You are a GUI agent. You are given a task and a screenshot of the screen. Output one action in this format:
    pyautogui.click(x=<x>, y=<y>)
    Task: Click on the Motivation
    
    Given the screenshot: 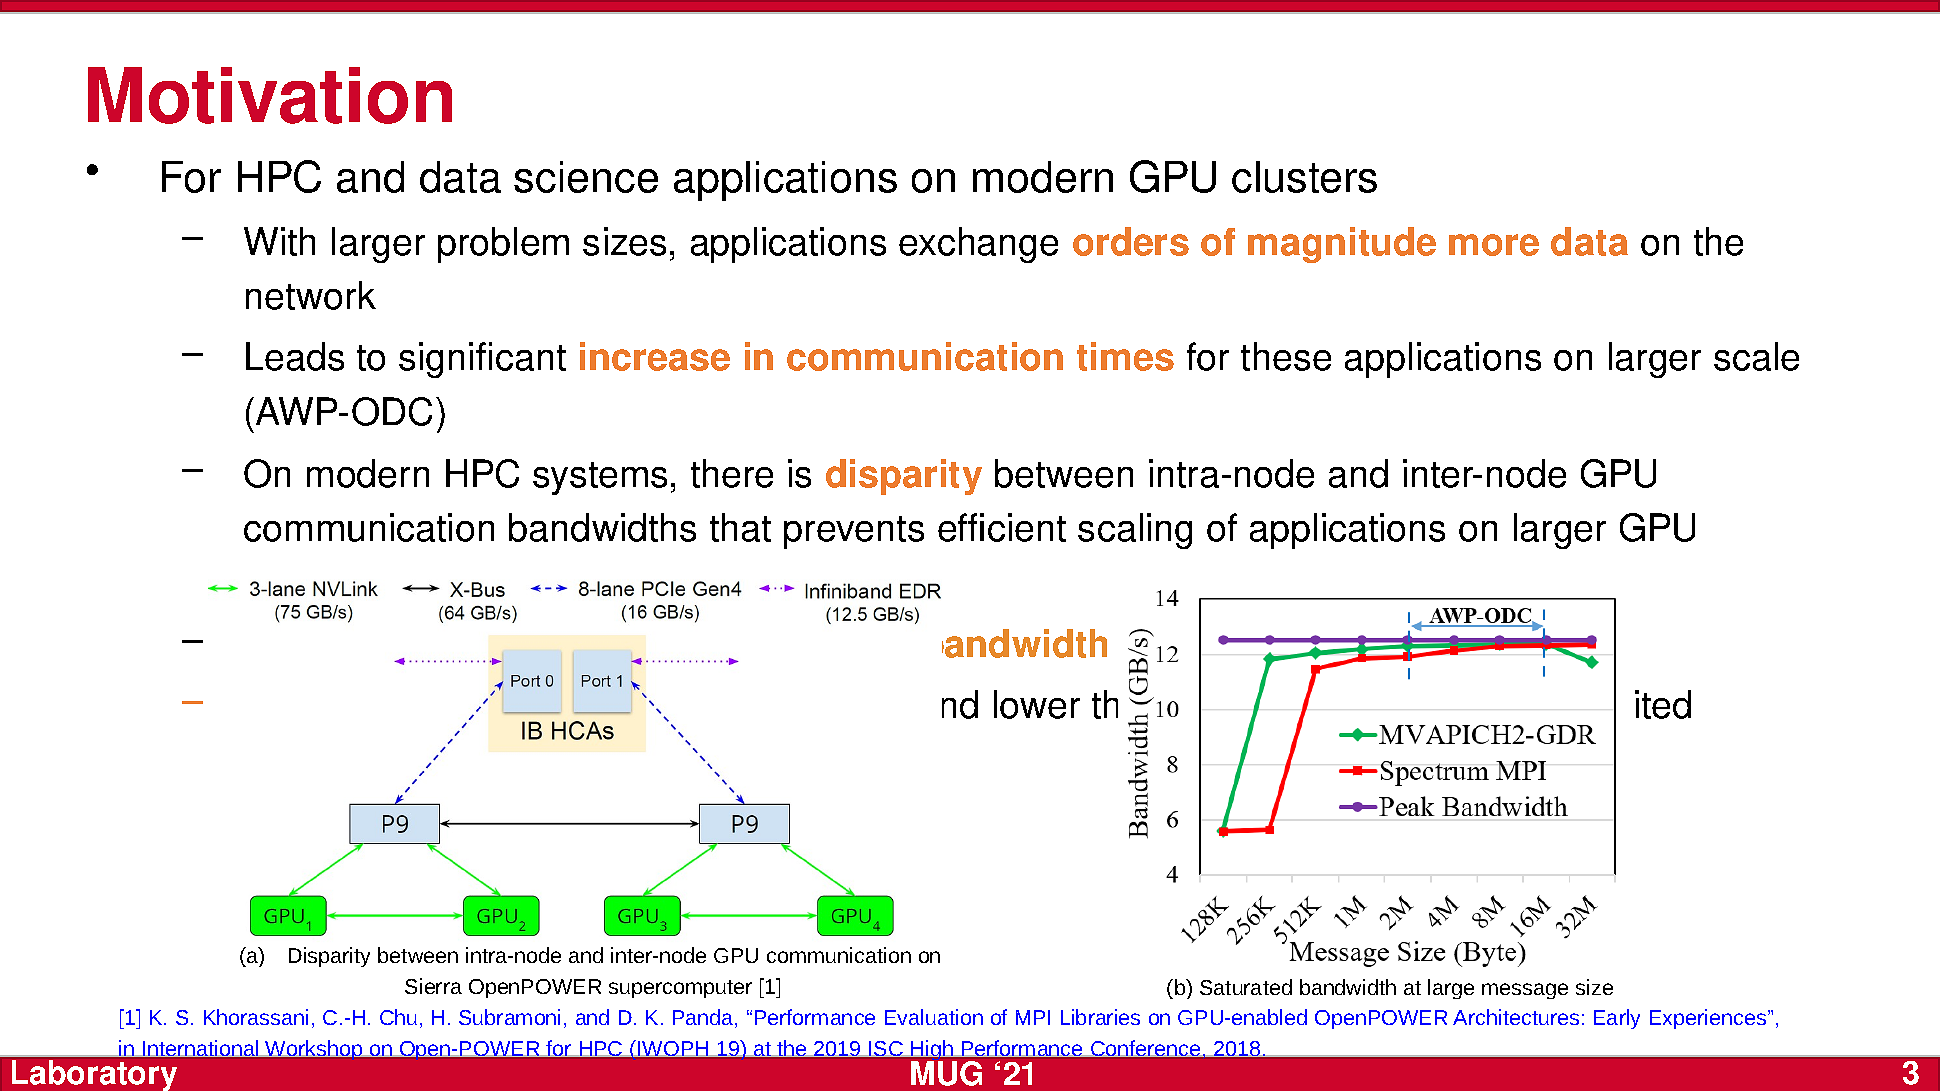 What is the action you would take?
    pyautogui.click(x=270, y=95)
